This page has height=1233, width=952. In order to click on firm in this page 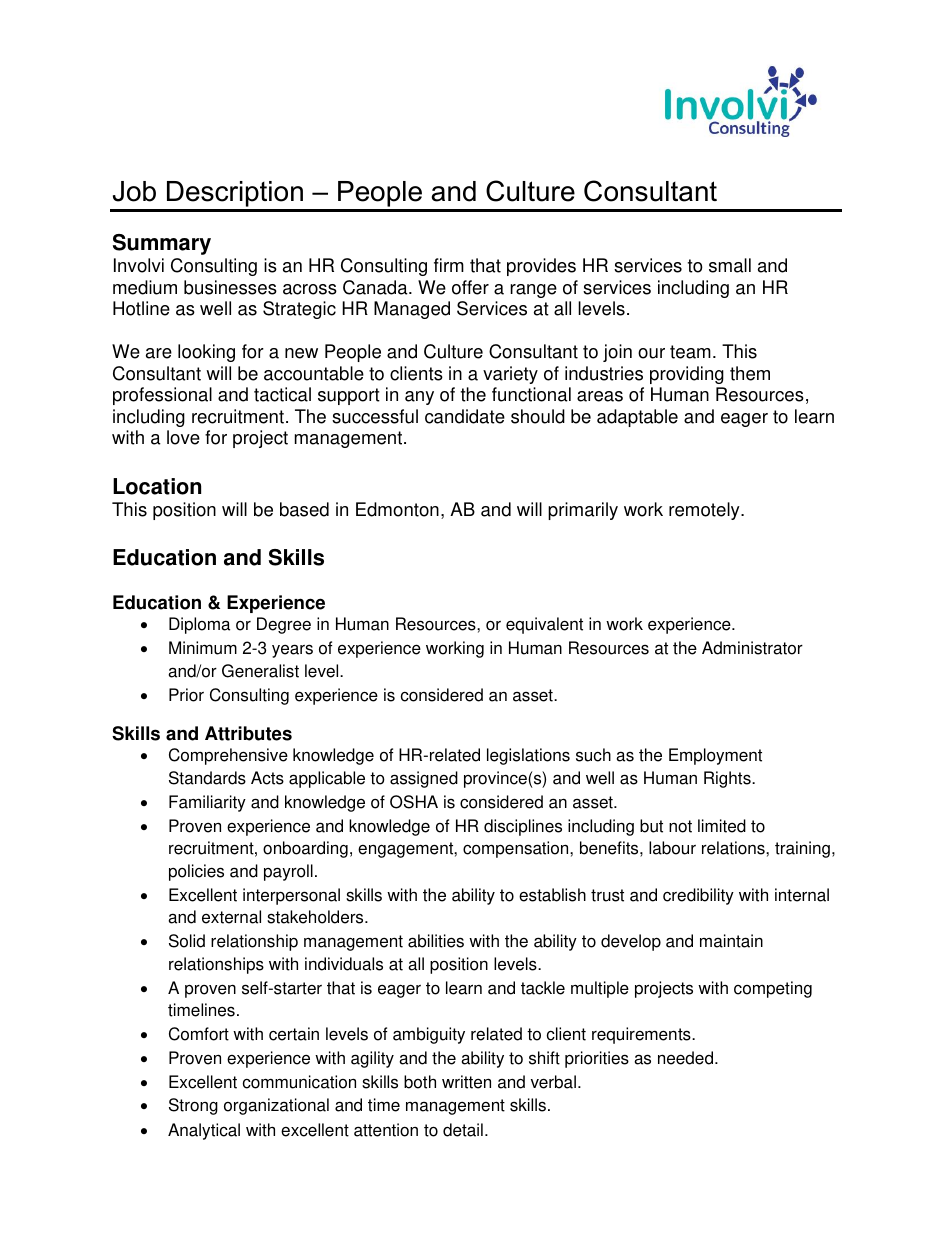, I will do `click(449, 265)`.
